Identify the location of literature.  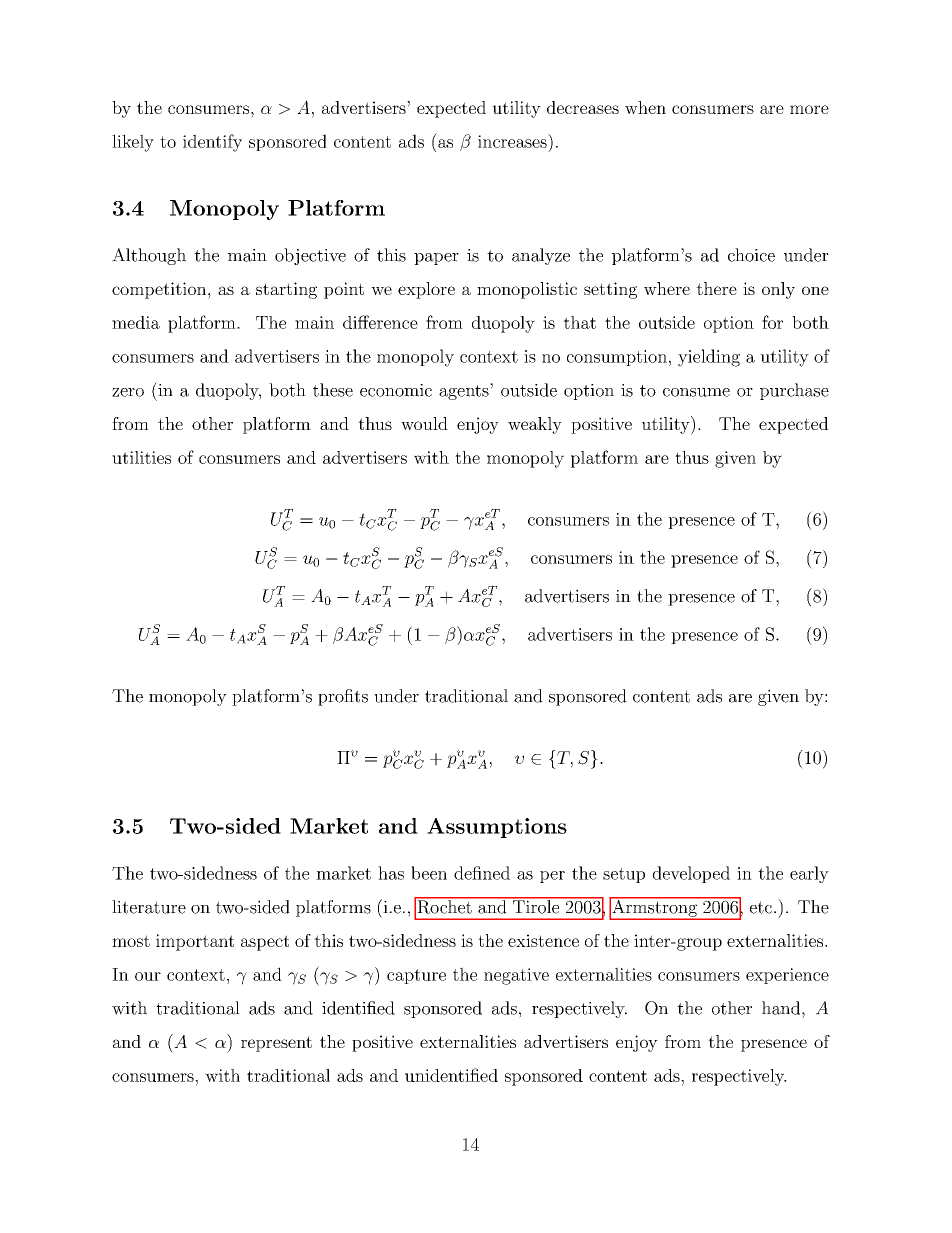
(149, 907).
